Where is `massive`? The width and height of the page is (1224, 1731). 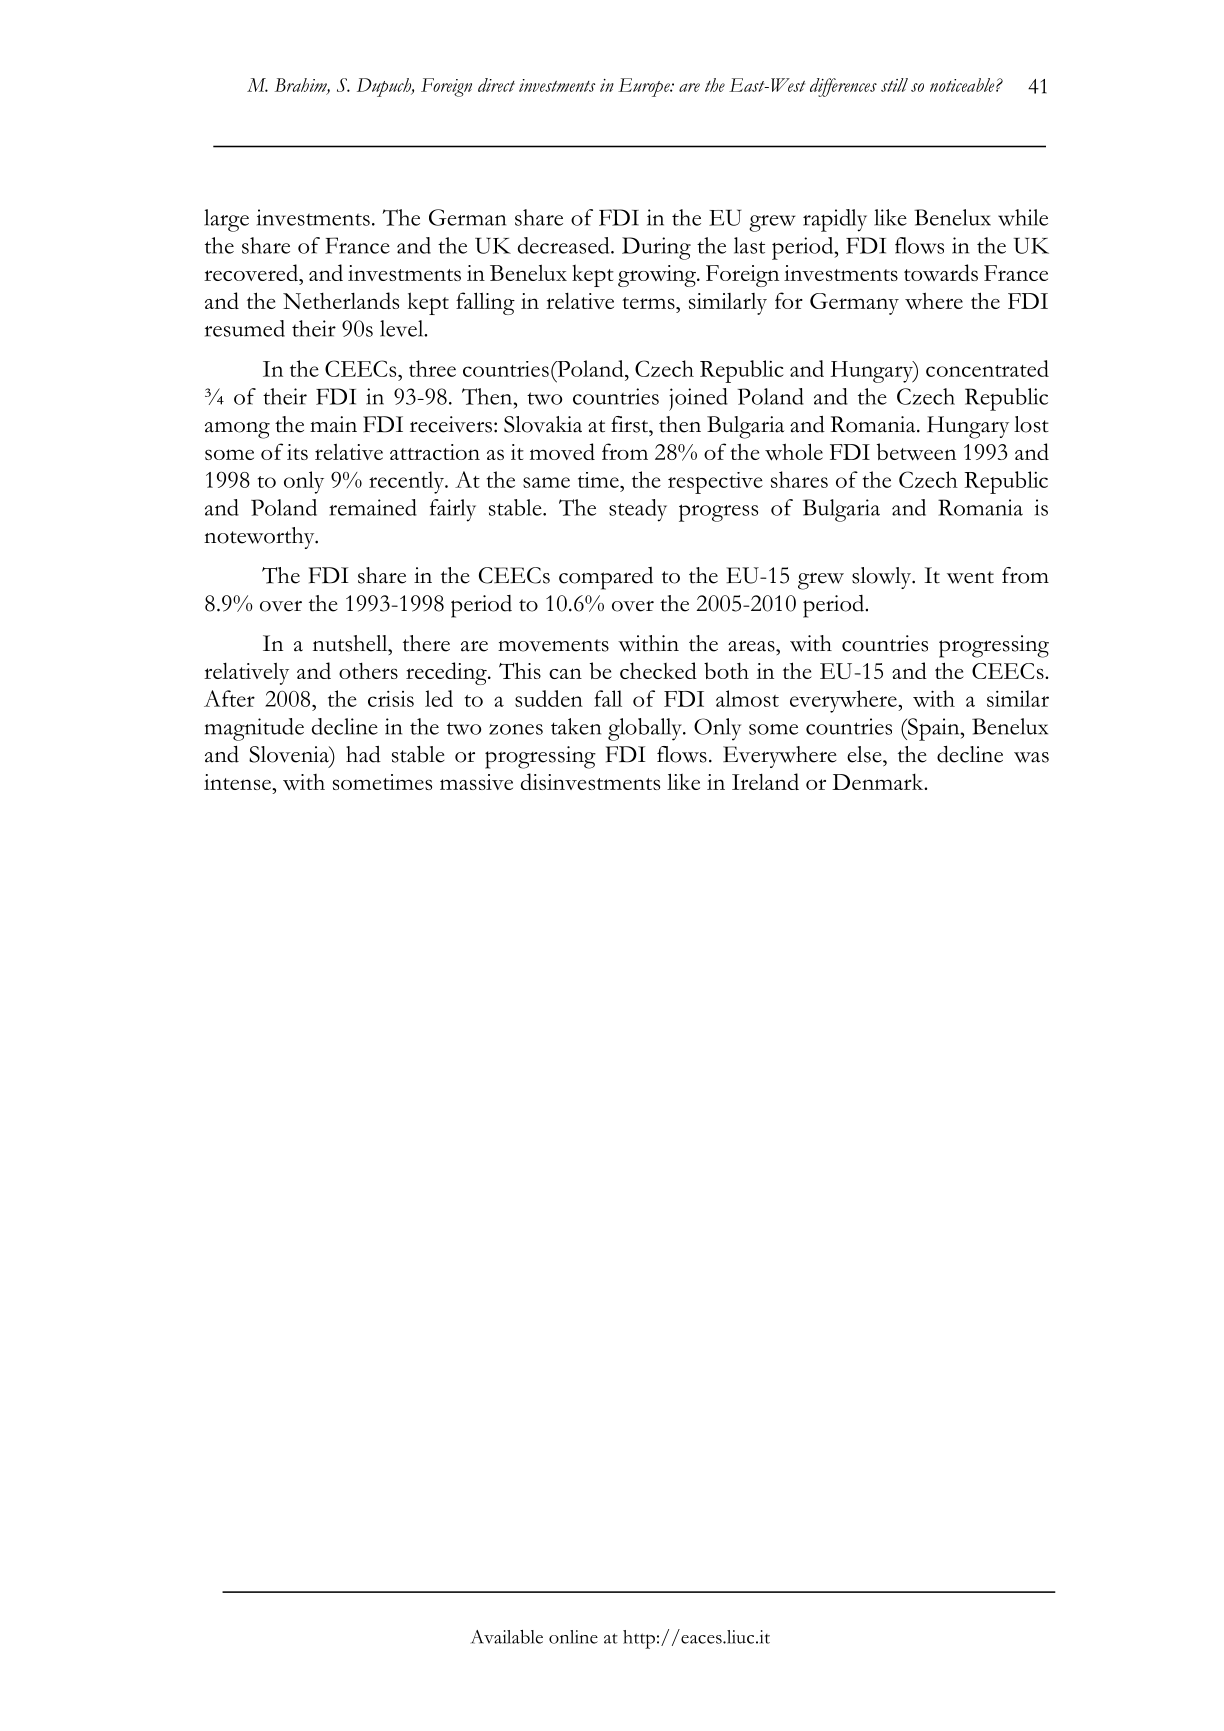
massive is located at coordinates (476, 782).
